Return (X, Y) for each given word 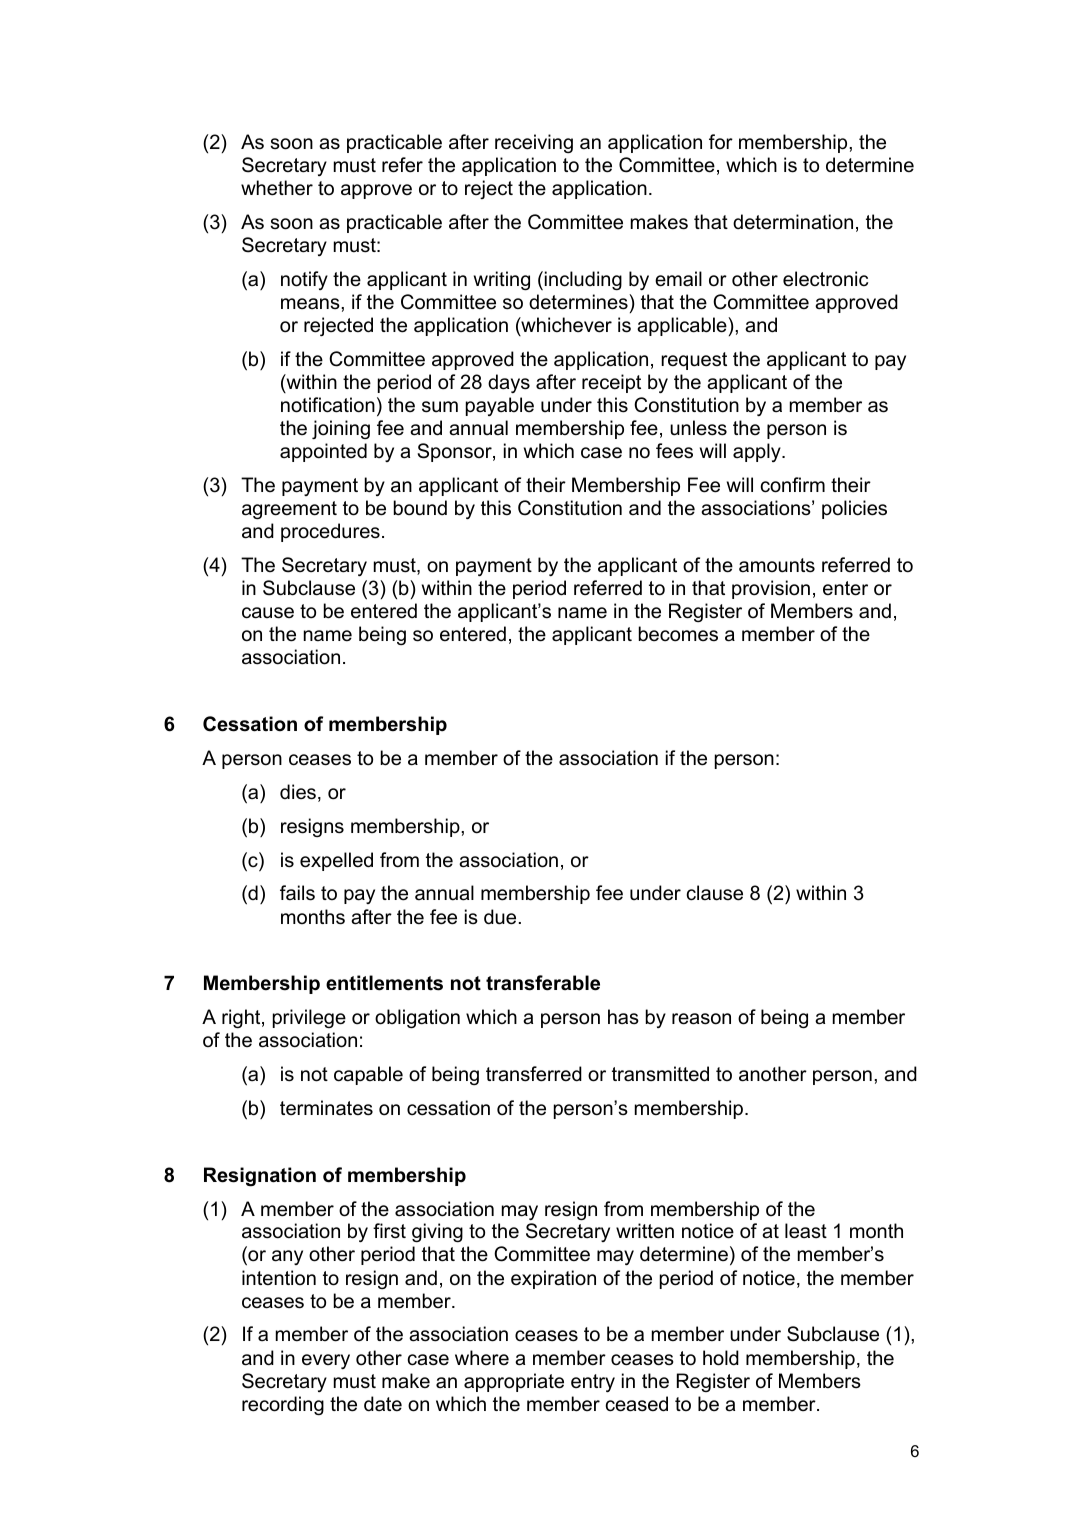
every (326, 1361)
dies (298, 792)
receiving (534, 143)
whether (277, 188)
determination (793, 222)
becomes (678, 634)
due (500, 917)
